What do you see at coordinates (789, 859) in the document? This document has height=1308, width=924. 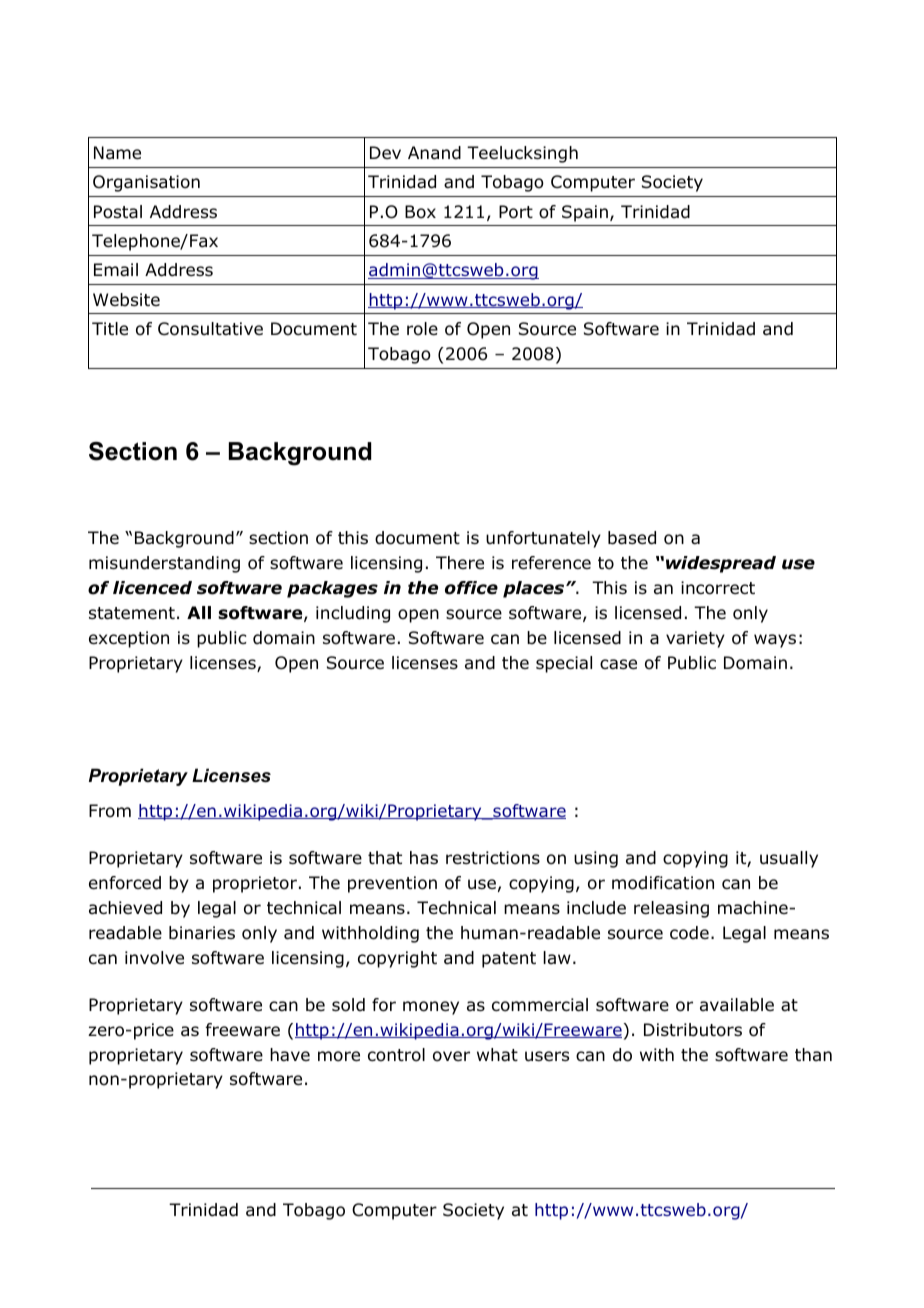 I see `usually` at bounding box center [789, 859].
